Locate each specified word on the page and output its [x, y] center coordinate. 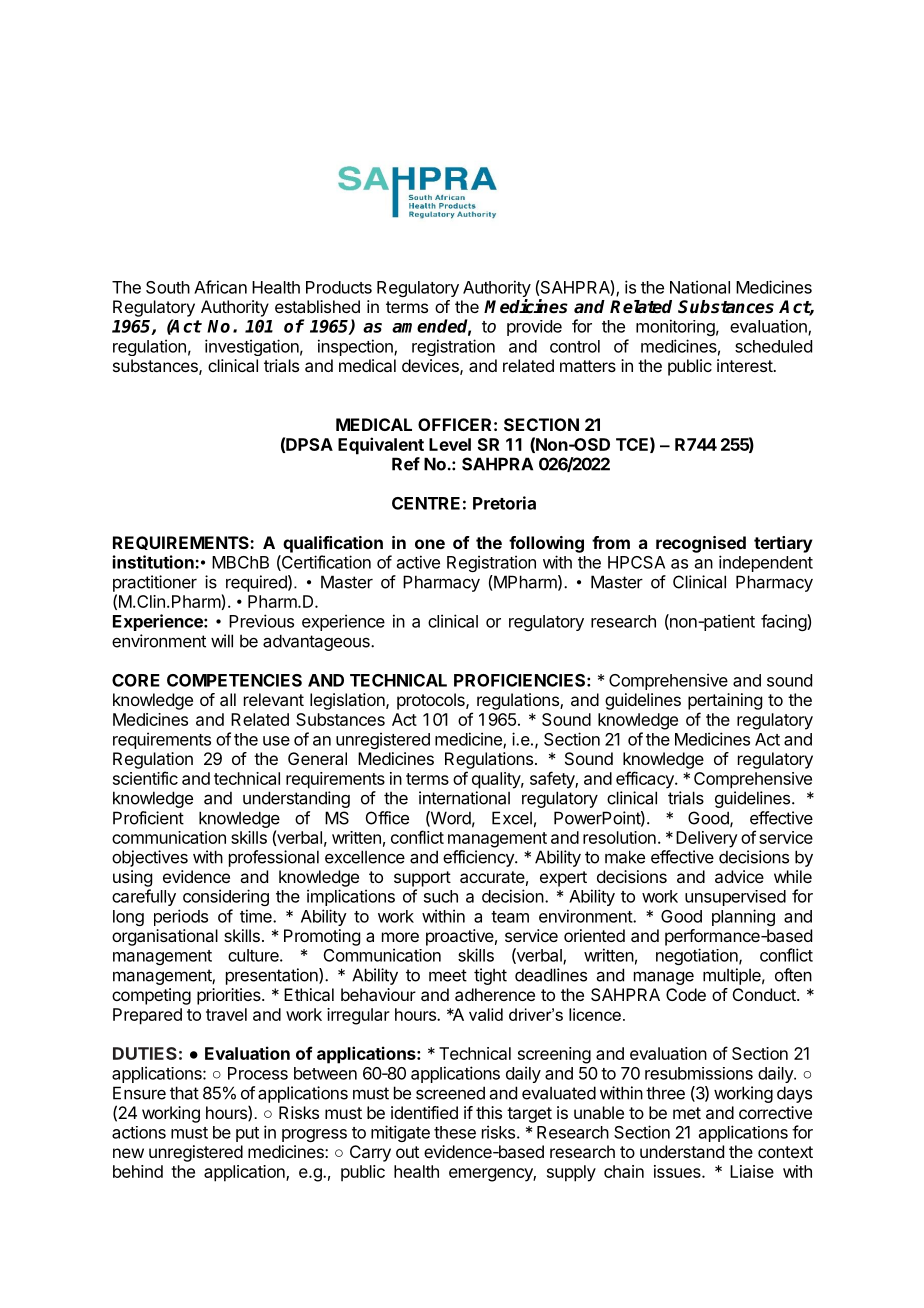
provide [534, 328]
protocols [432, 701]
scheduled [773, 346]
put [247, 1134]
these [455, 1132]
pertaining [725, 701]
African [220, 287]
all [228, 699]
